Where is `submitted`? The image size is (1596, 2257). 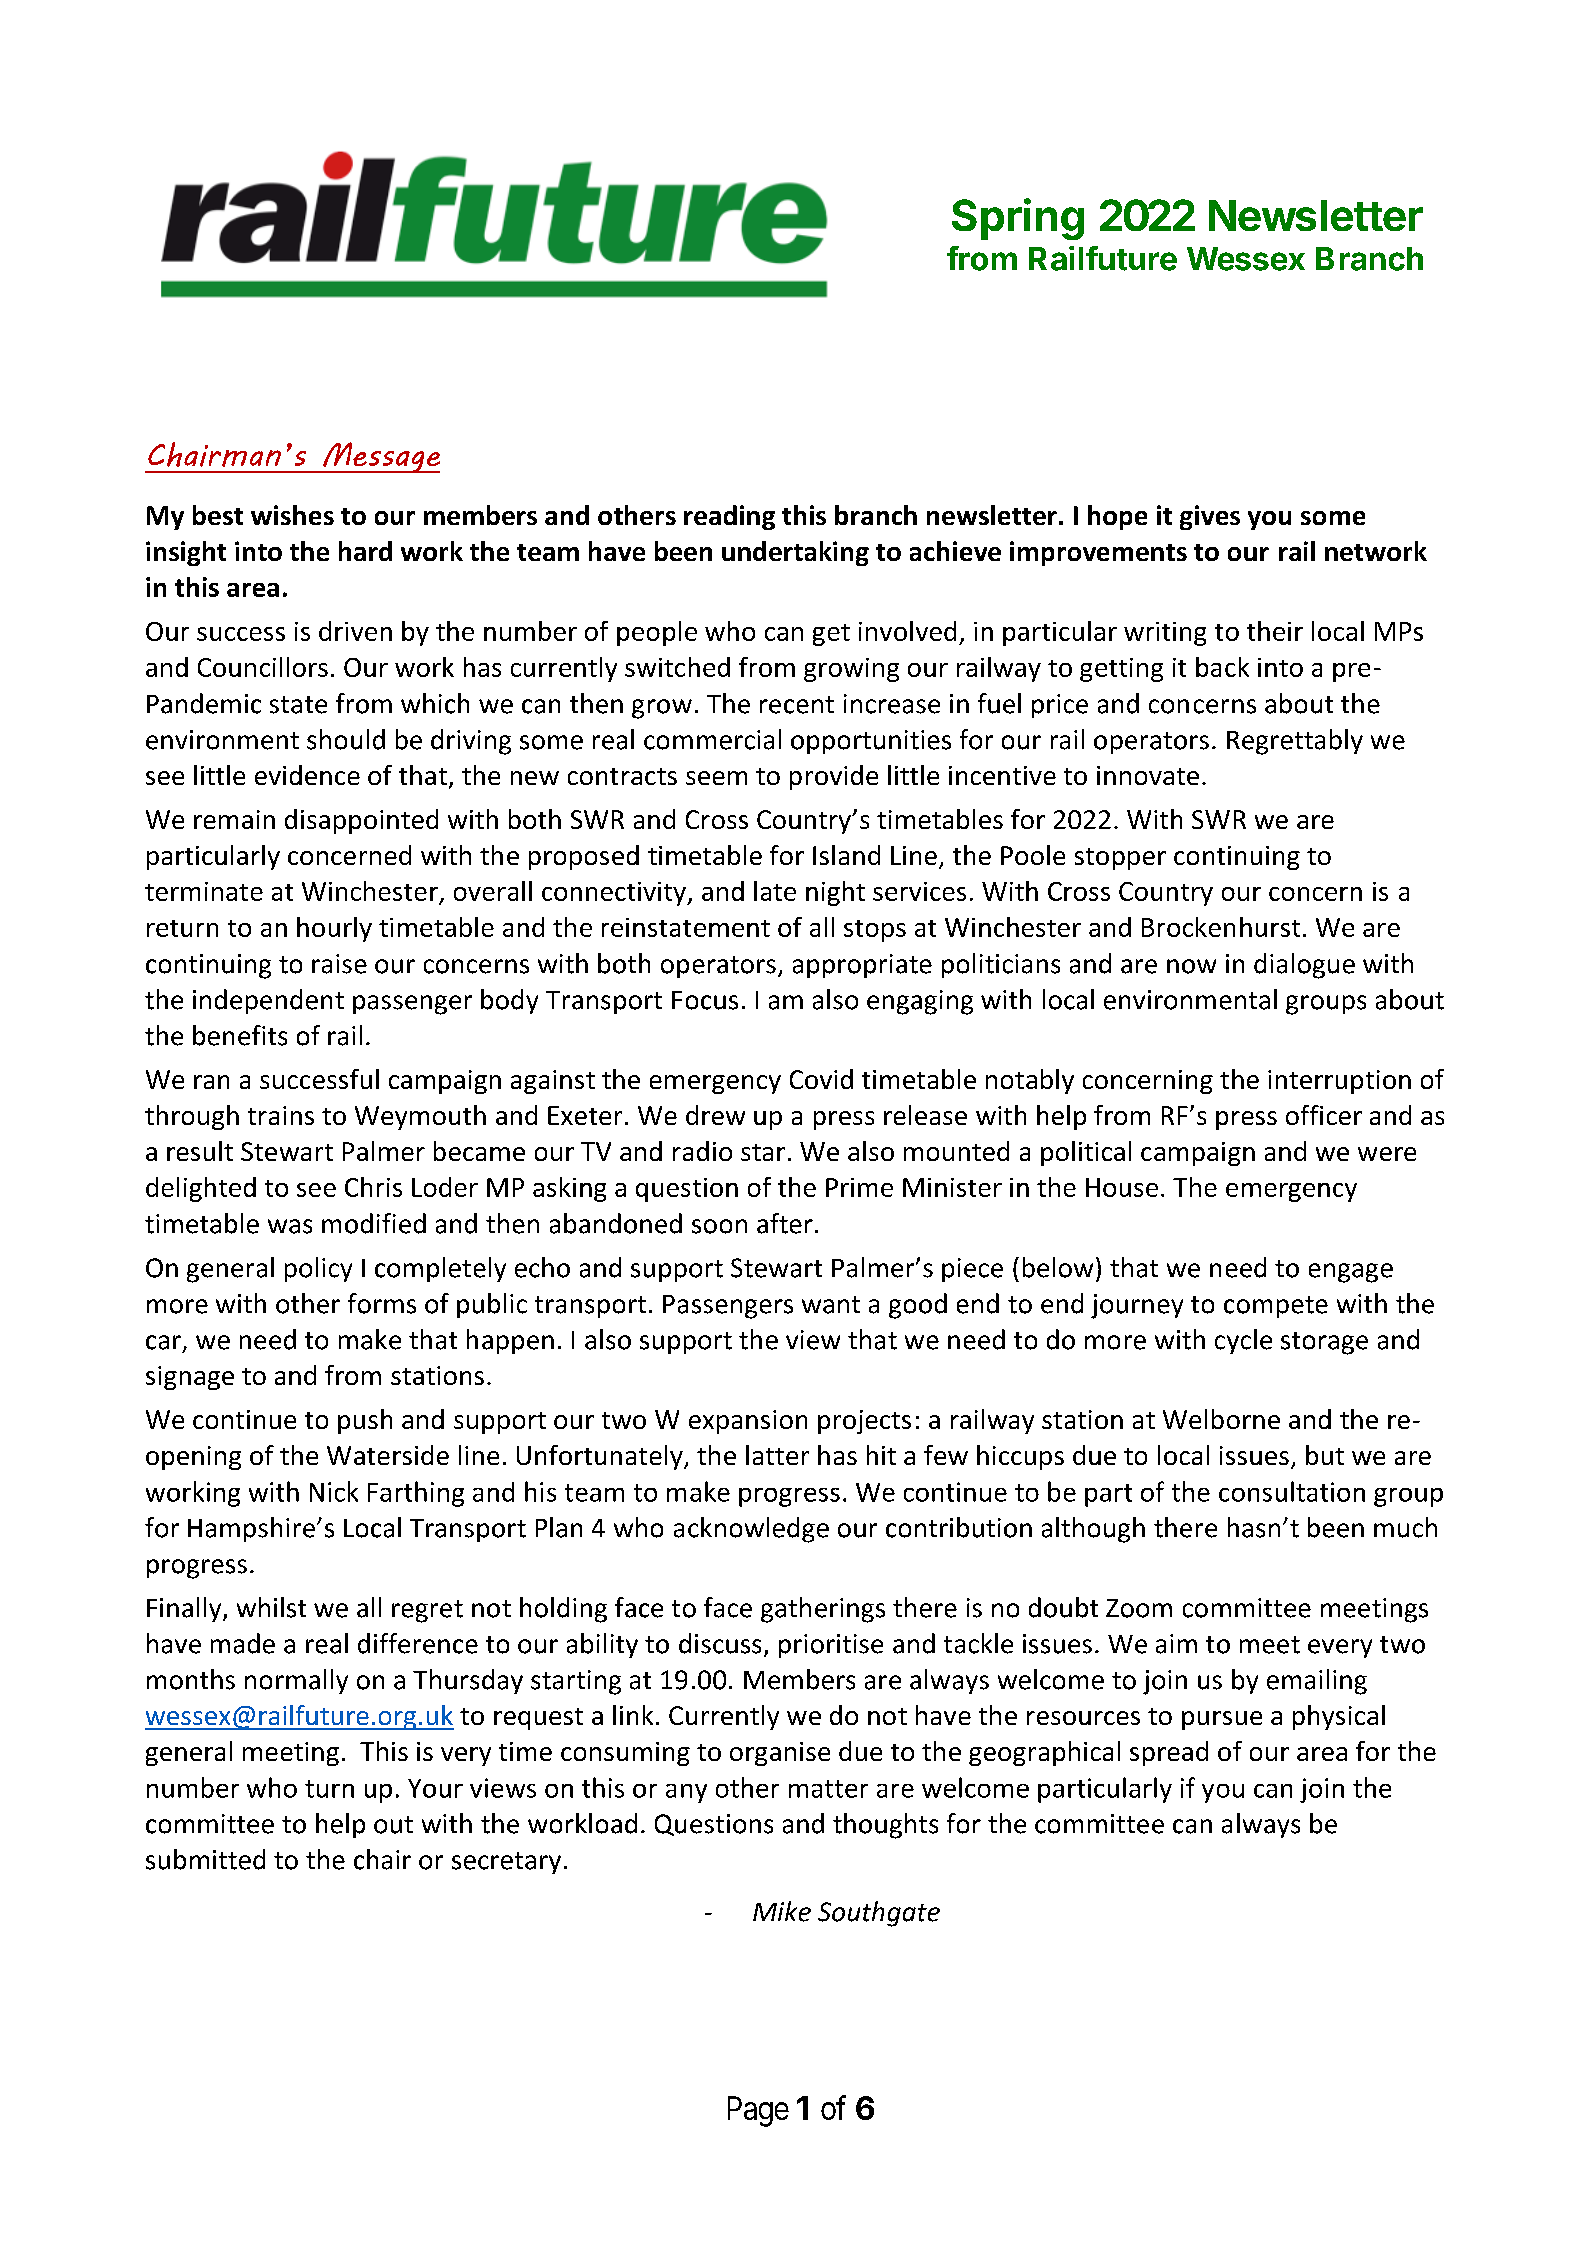 submitted is located at coordinates (205, 1859).
